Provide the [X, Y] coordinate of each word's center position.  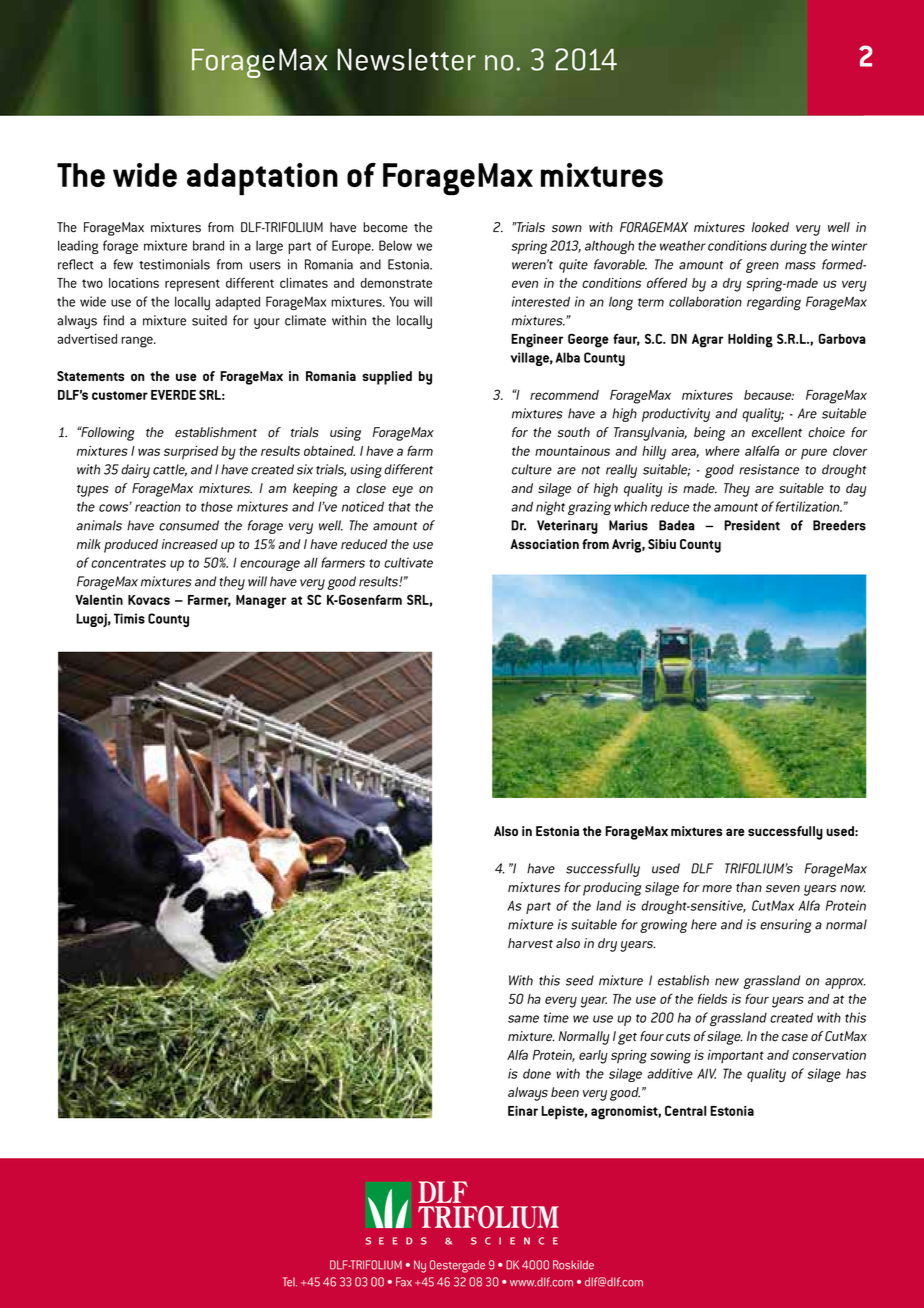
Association [544, 544]
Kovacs [149, 600]
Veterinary [567, 527]
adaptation [262, 179]
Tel [290, 1282]
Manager [261, 602]
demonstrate [396, 283]
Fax [404, 1282]
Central [685, 1110]
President [752, 525]
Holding [750, 341]
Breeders [839, 525]
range [138, 342]
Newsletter [406, 59]
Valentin [99, 600]
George [588, 340]
